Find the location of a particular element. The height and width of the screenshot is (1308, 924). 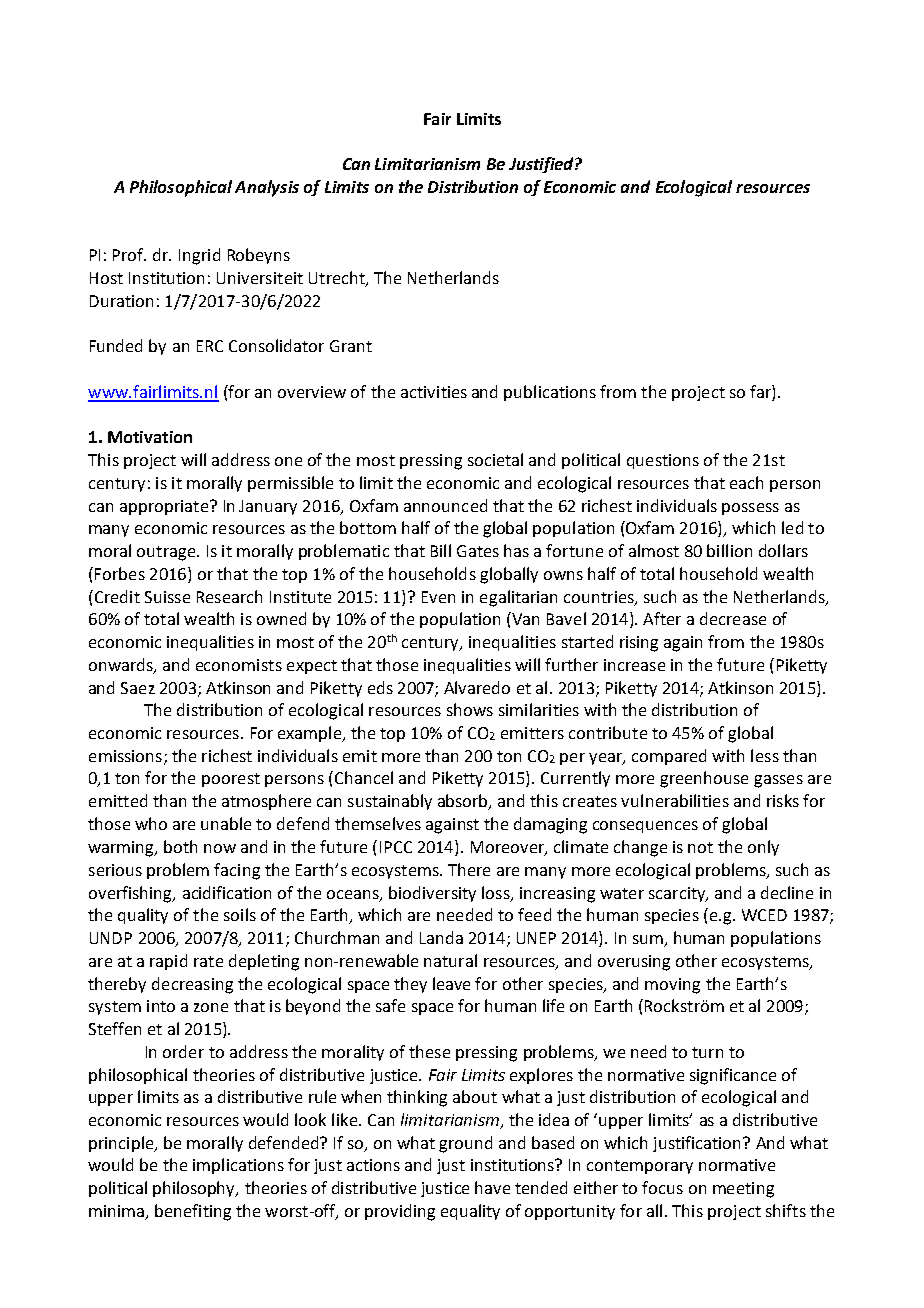

outrage is located at coordinates (167, 553).
